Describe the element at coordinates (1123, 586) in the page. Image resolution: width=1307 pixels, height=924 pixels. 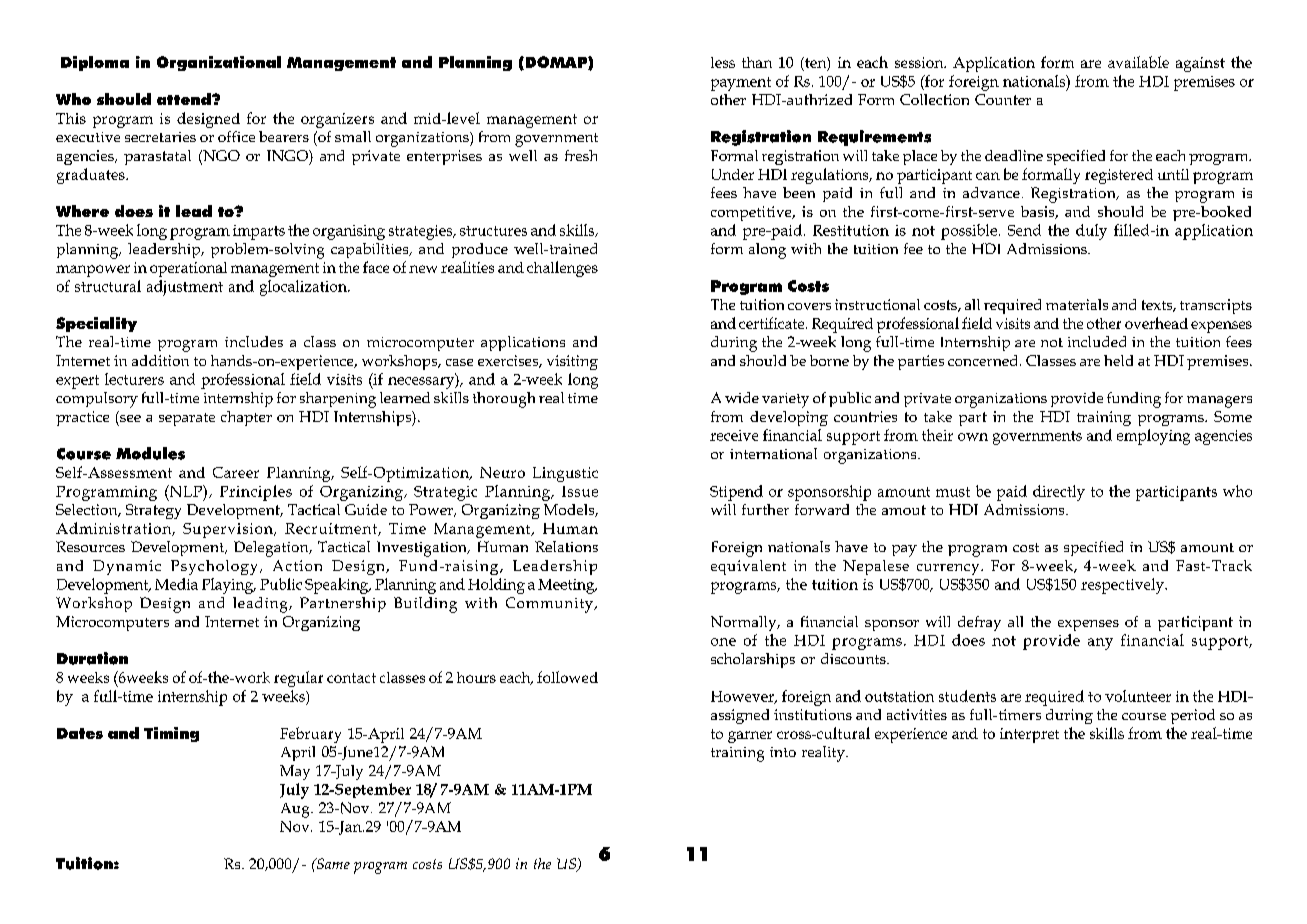
I see `respectively` at that location.
